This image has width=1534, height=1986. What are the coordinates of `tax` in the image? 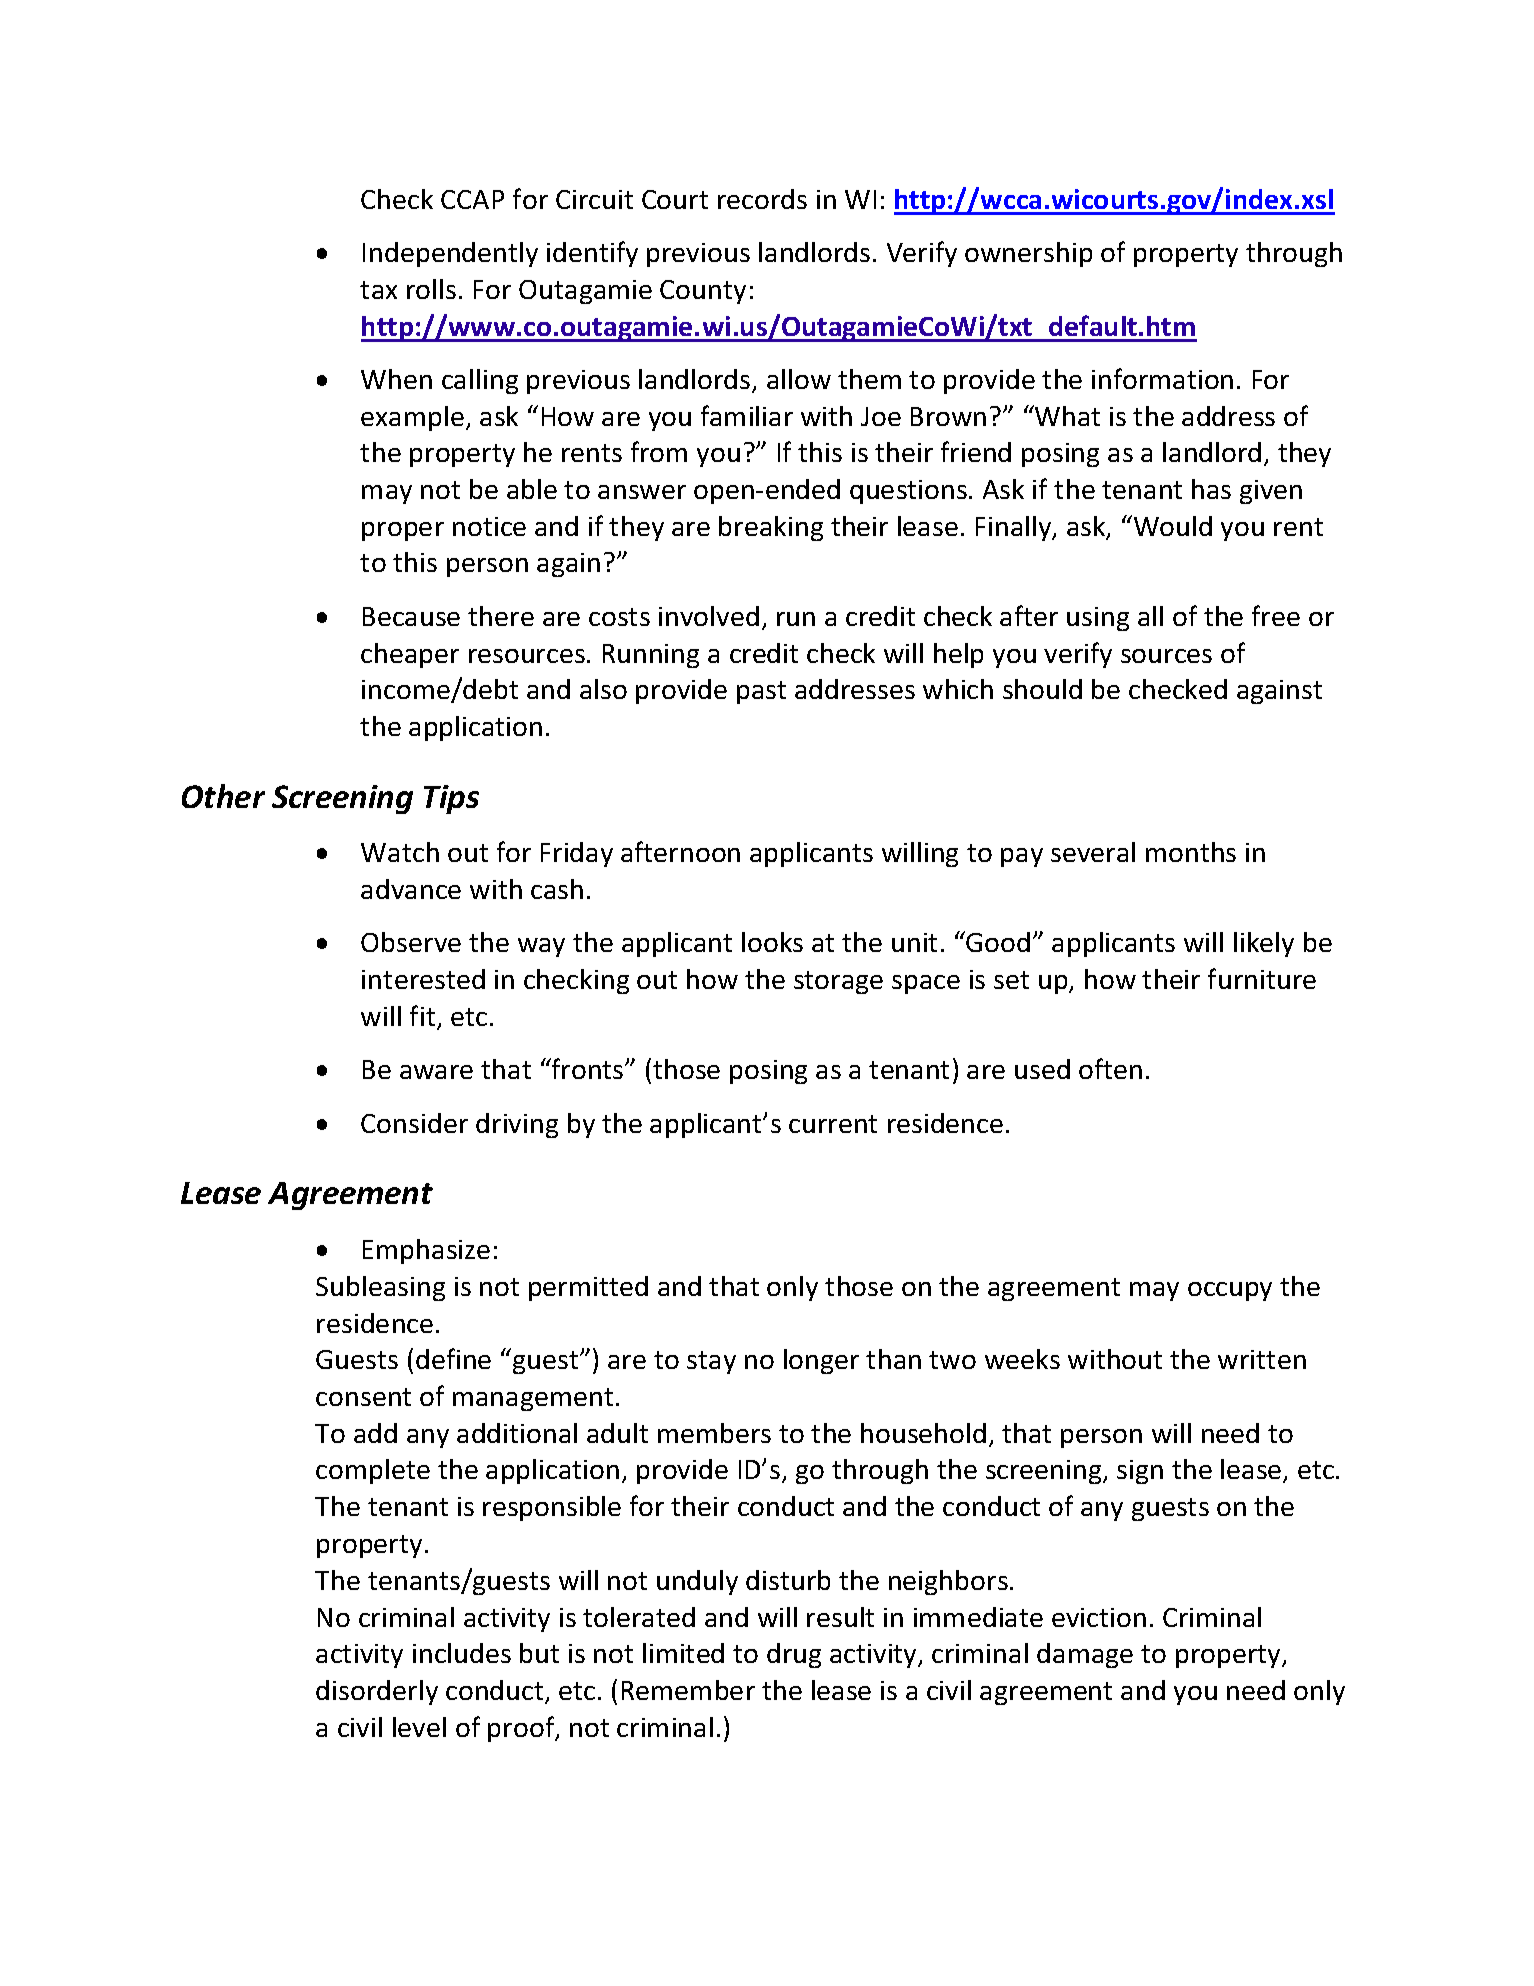 It's located at (378, 290).
